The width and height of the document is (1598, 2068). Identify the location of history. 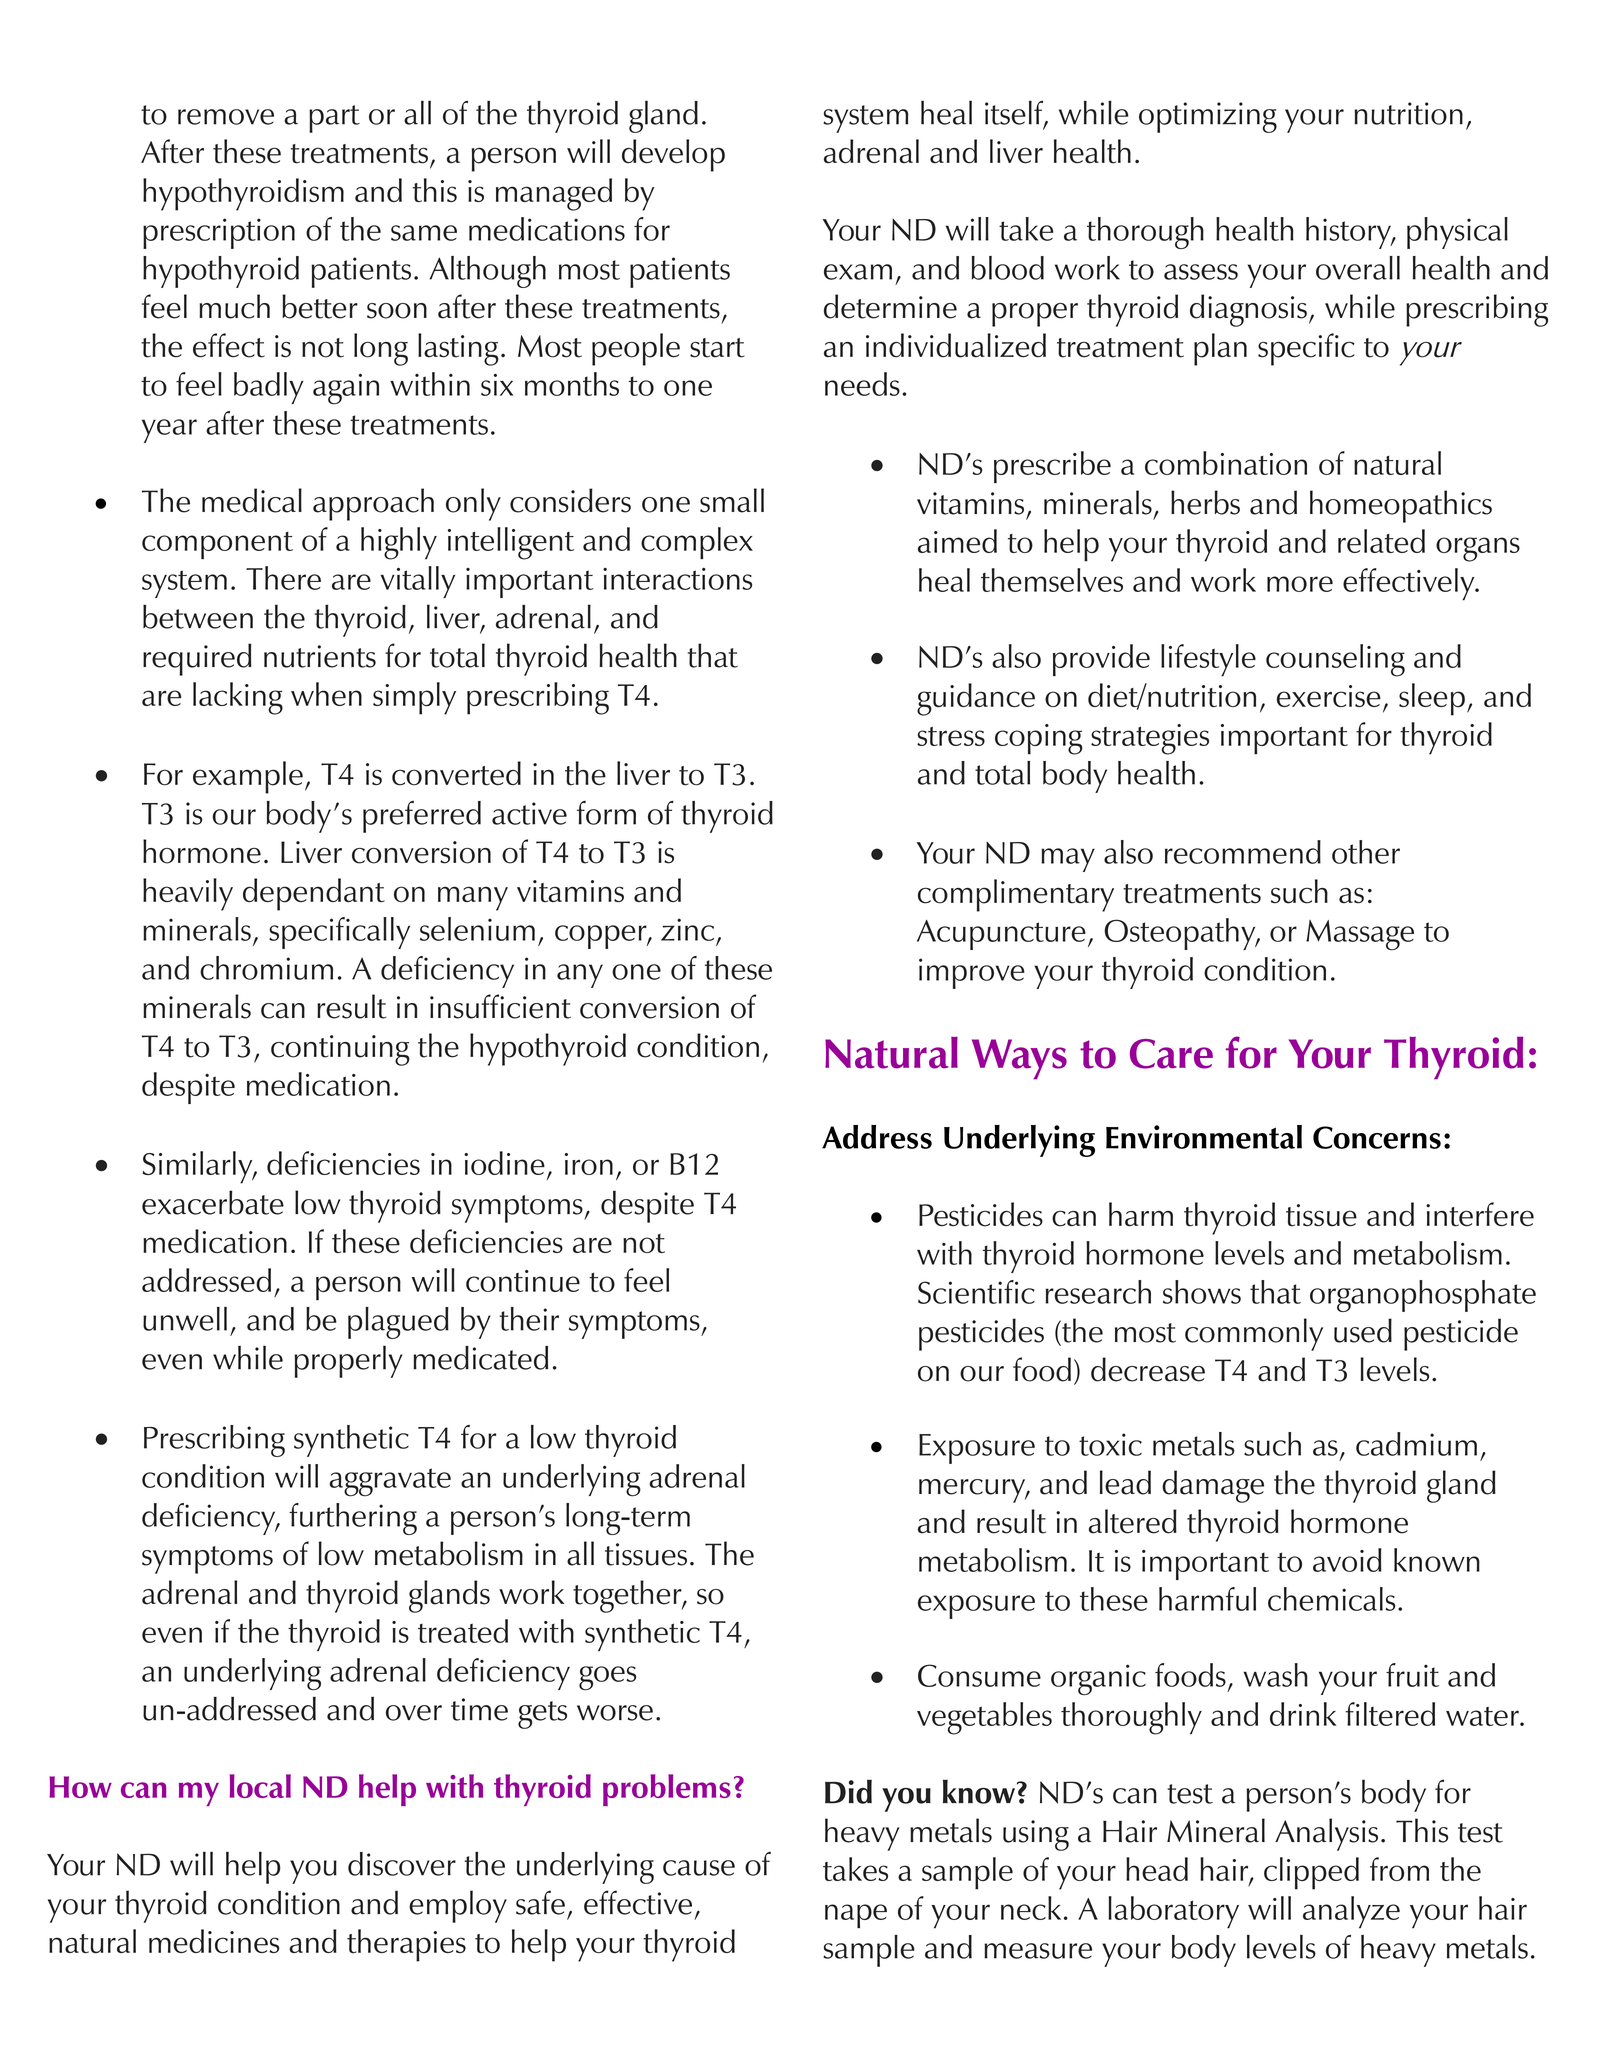
(1349, 233).
